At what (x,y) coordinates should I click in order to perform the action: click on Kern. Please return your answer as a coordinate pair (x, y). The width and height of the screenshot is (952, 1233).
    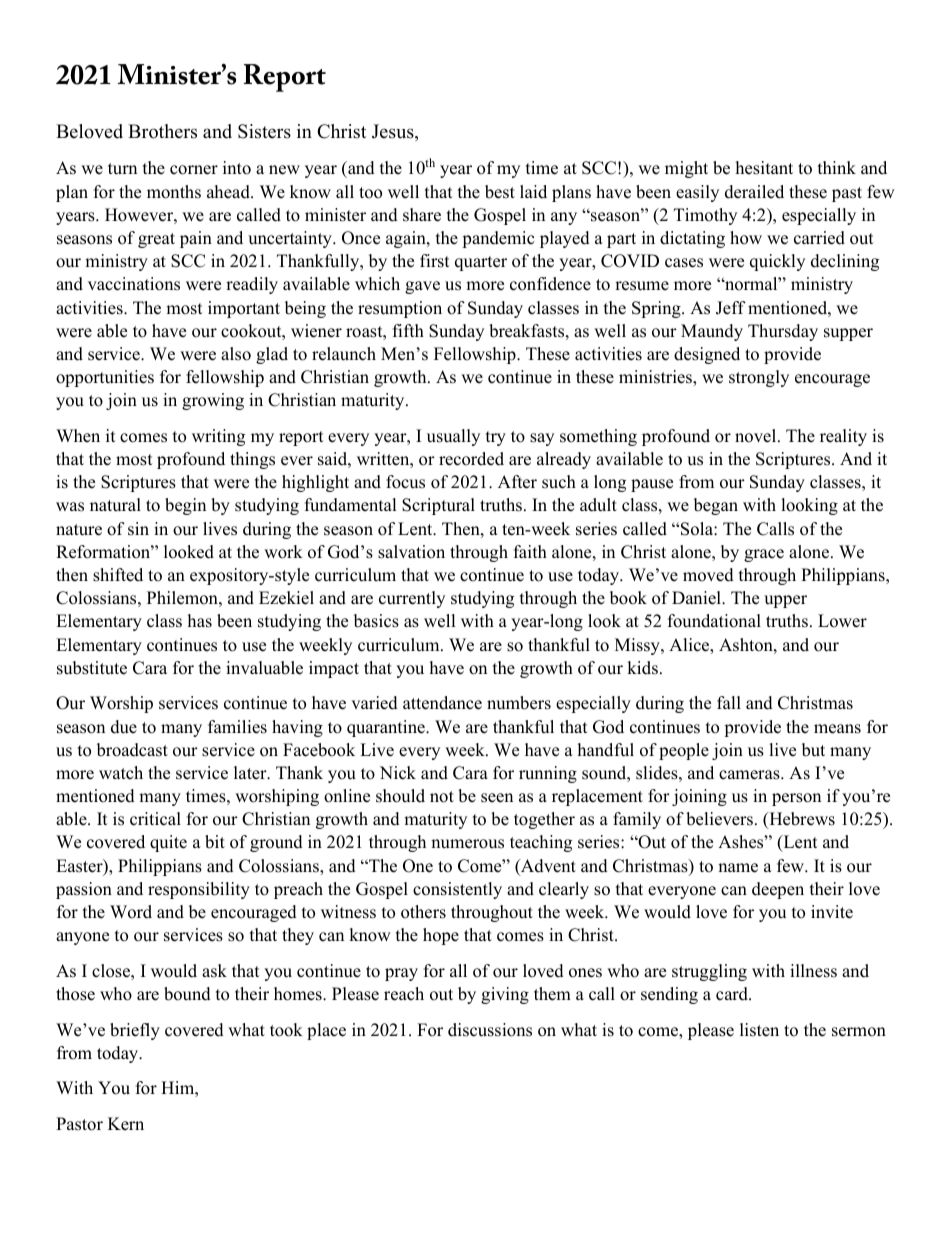
    Looking at the image, I should click on (126, 1124).
